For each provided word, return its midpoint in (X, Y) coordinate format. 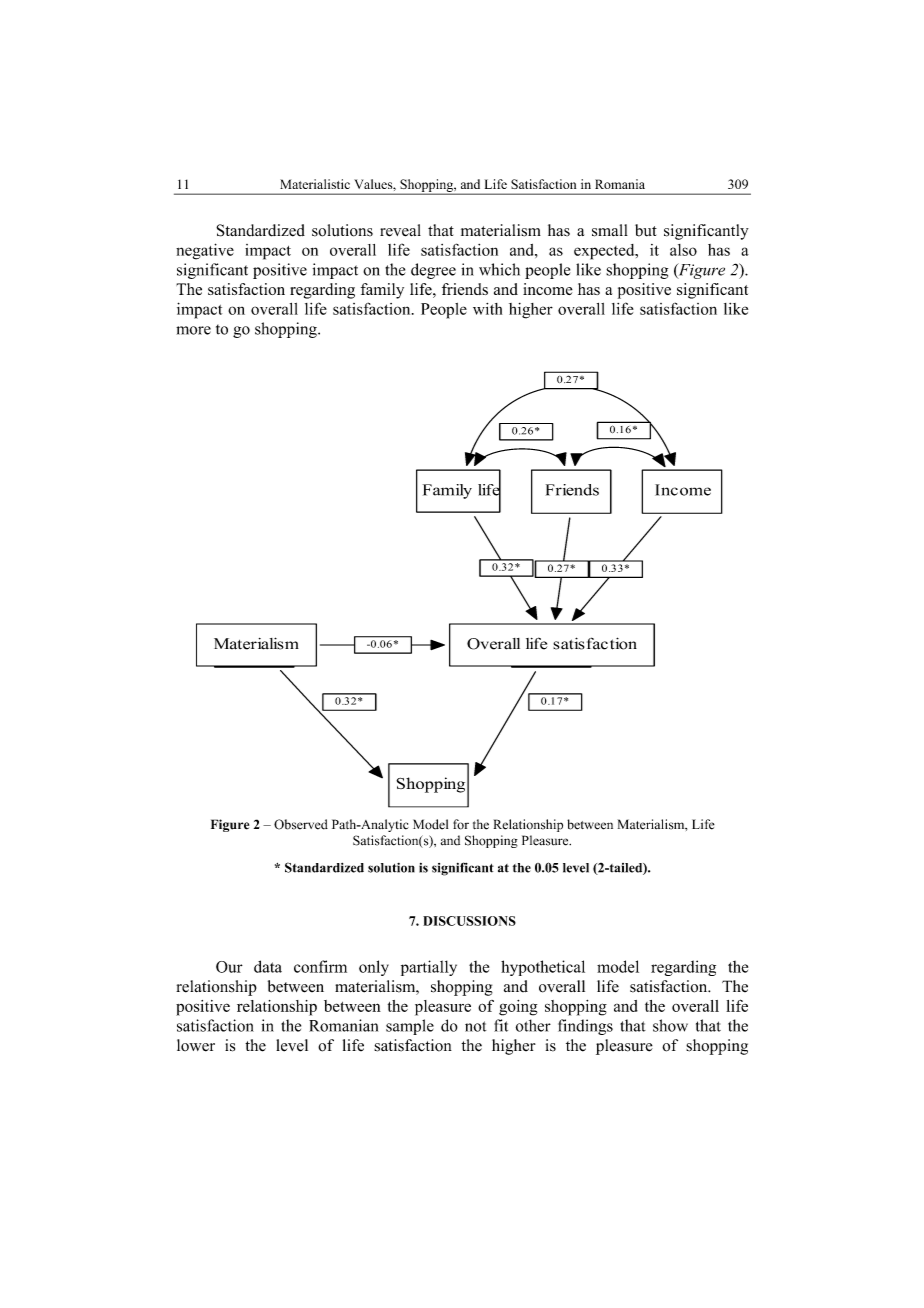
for (461, 824)
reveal (400, 230)
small (610, 230)
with (487, 309)
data (268, 966)
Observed (301, 824)
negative (205, 251)
